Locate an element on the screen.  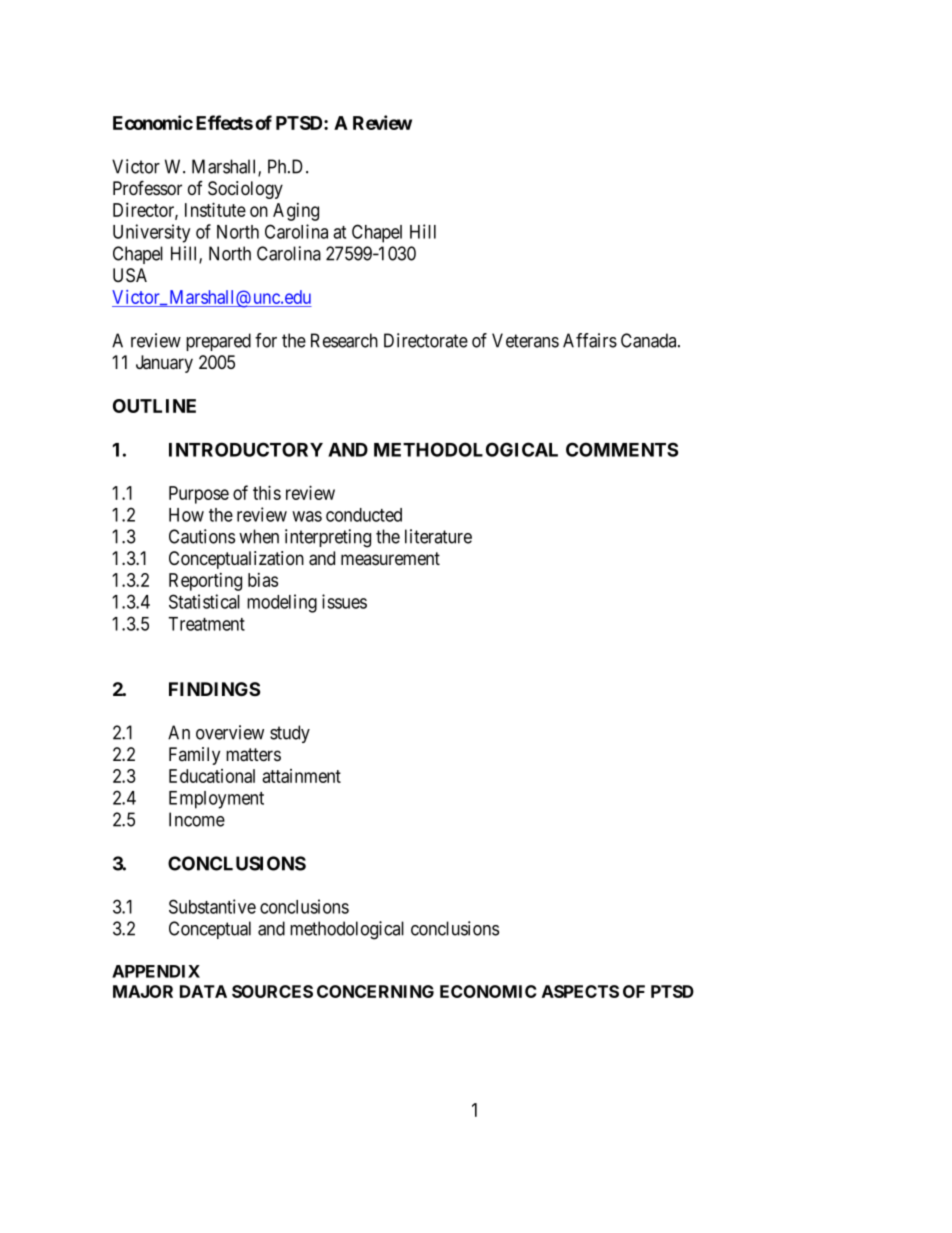
Purpose is located at coordinates (199, 495).
